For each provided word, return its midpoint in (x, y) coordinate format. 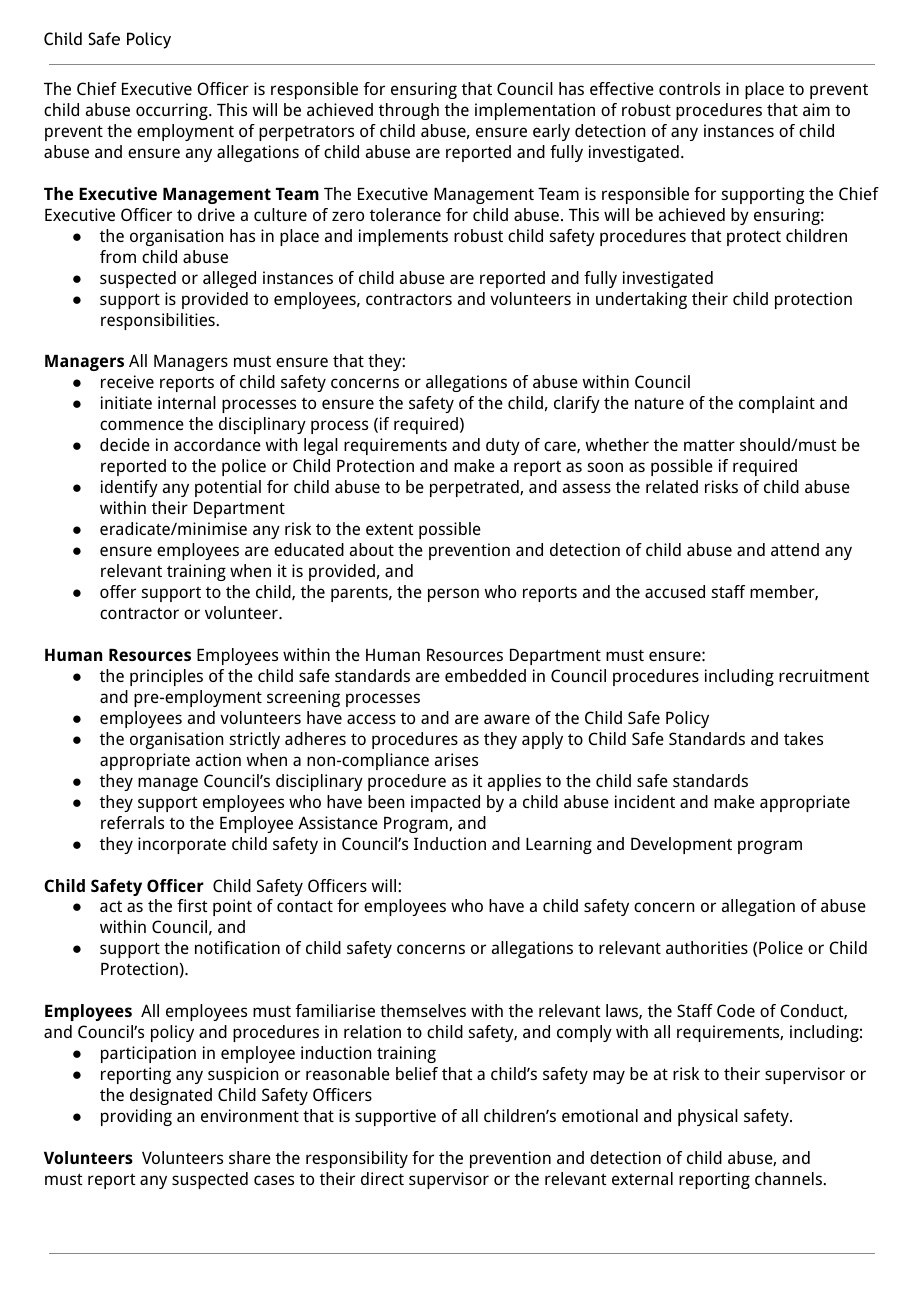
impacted (445, 803)
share (250, 1157)
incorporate (182, 845)
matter (709, 445)
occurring (173, 111)
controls (689, 88)
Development (681, 845)
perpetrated (475, 488)
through (409, 111)
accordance (217, 444)
